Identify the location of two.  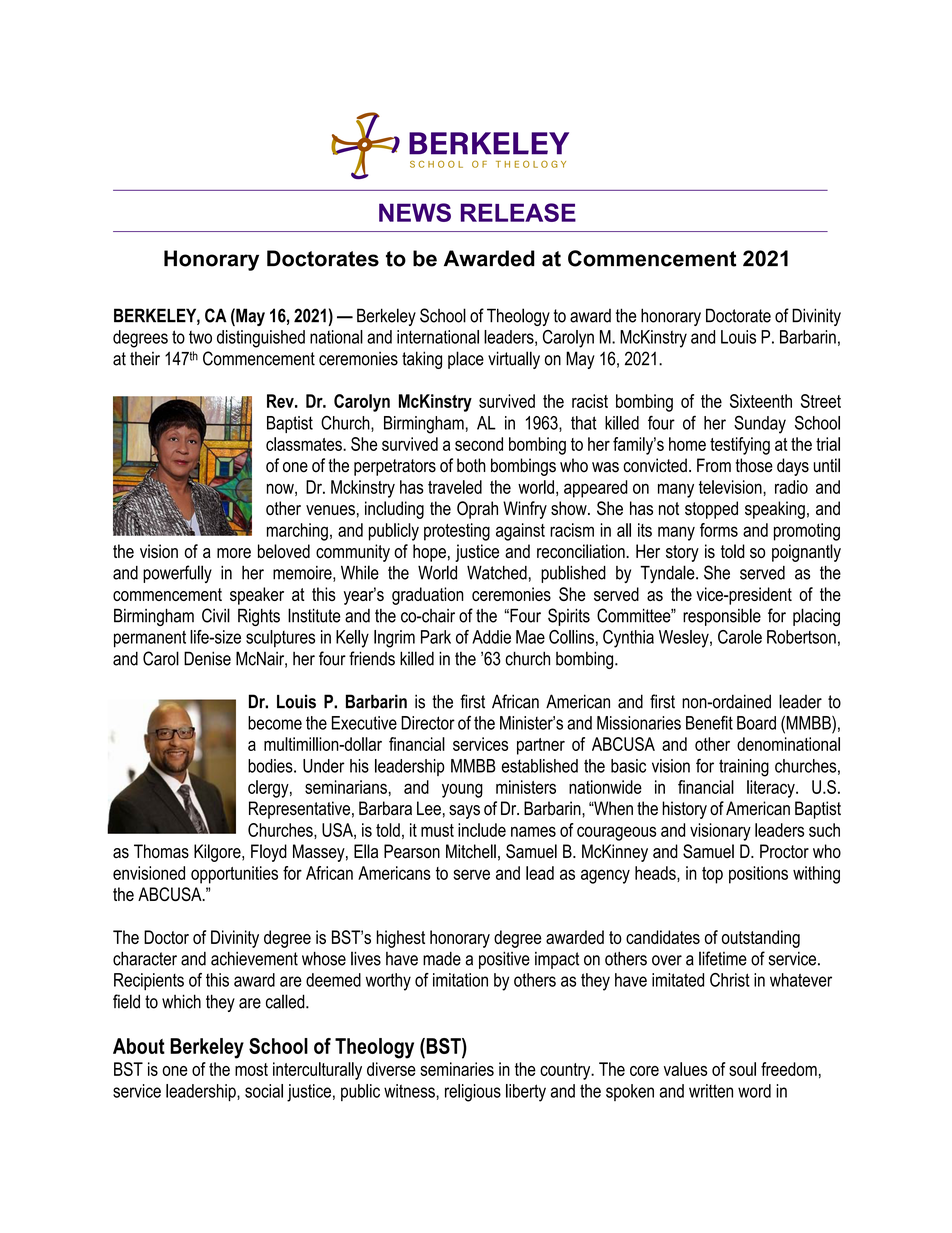
(200, 337).
